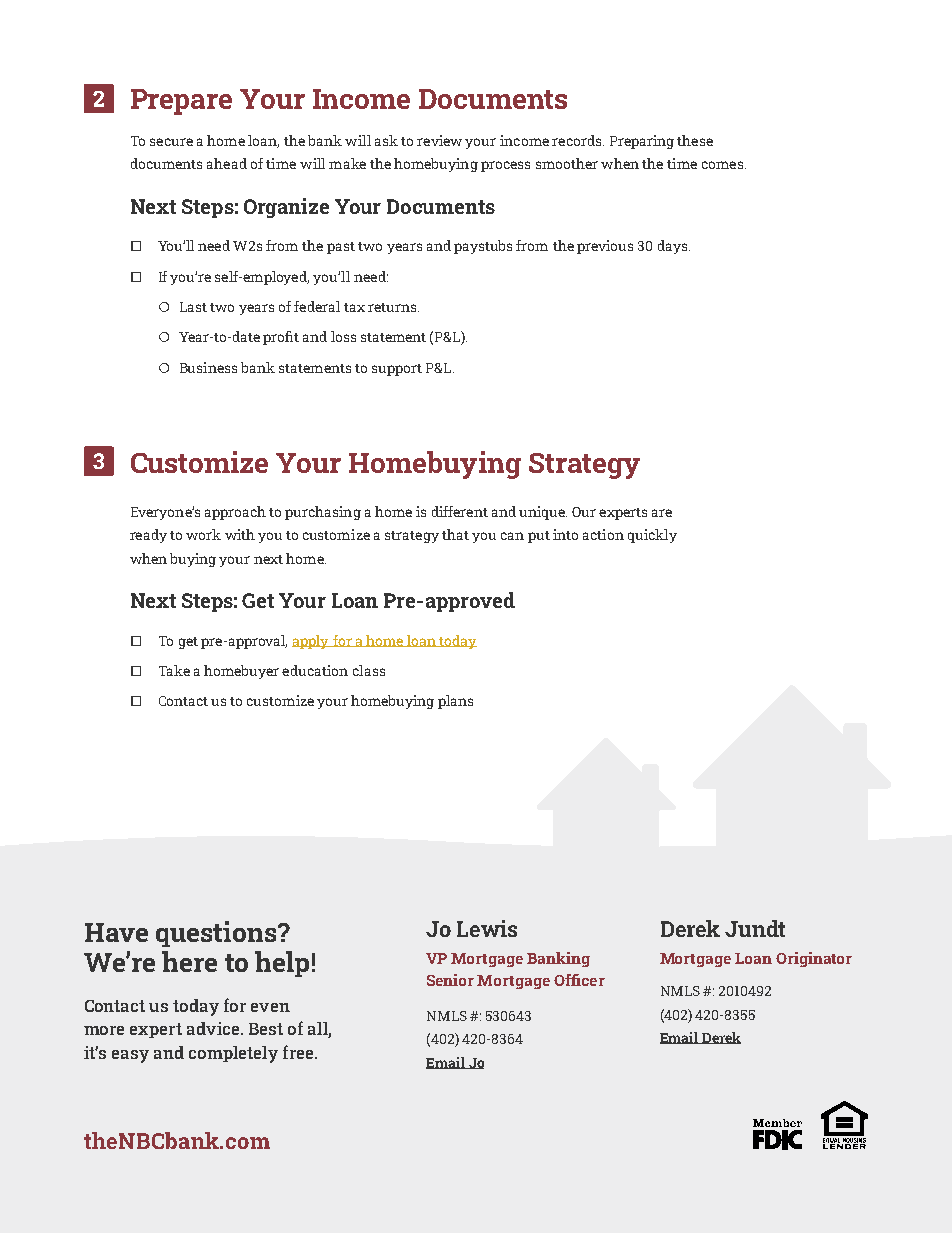 The height and width of the screenshot is (1233, 952). I want to click on days, so click(674, 247).
